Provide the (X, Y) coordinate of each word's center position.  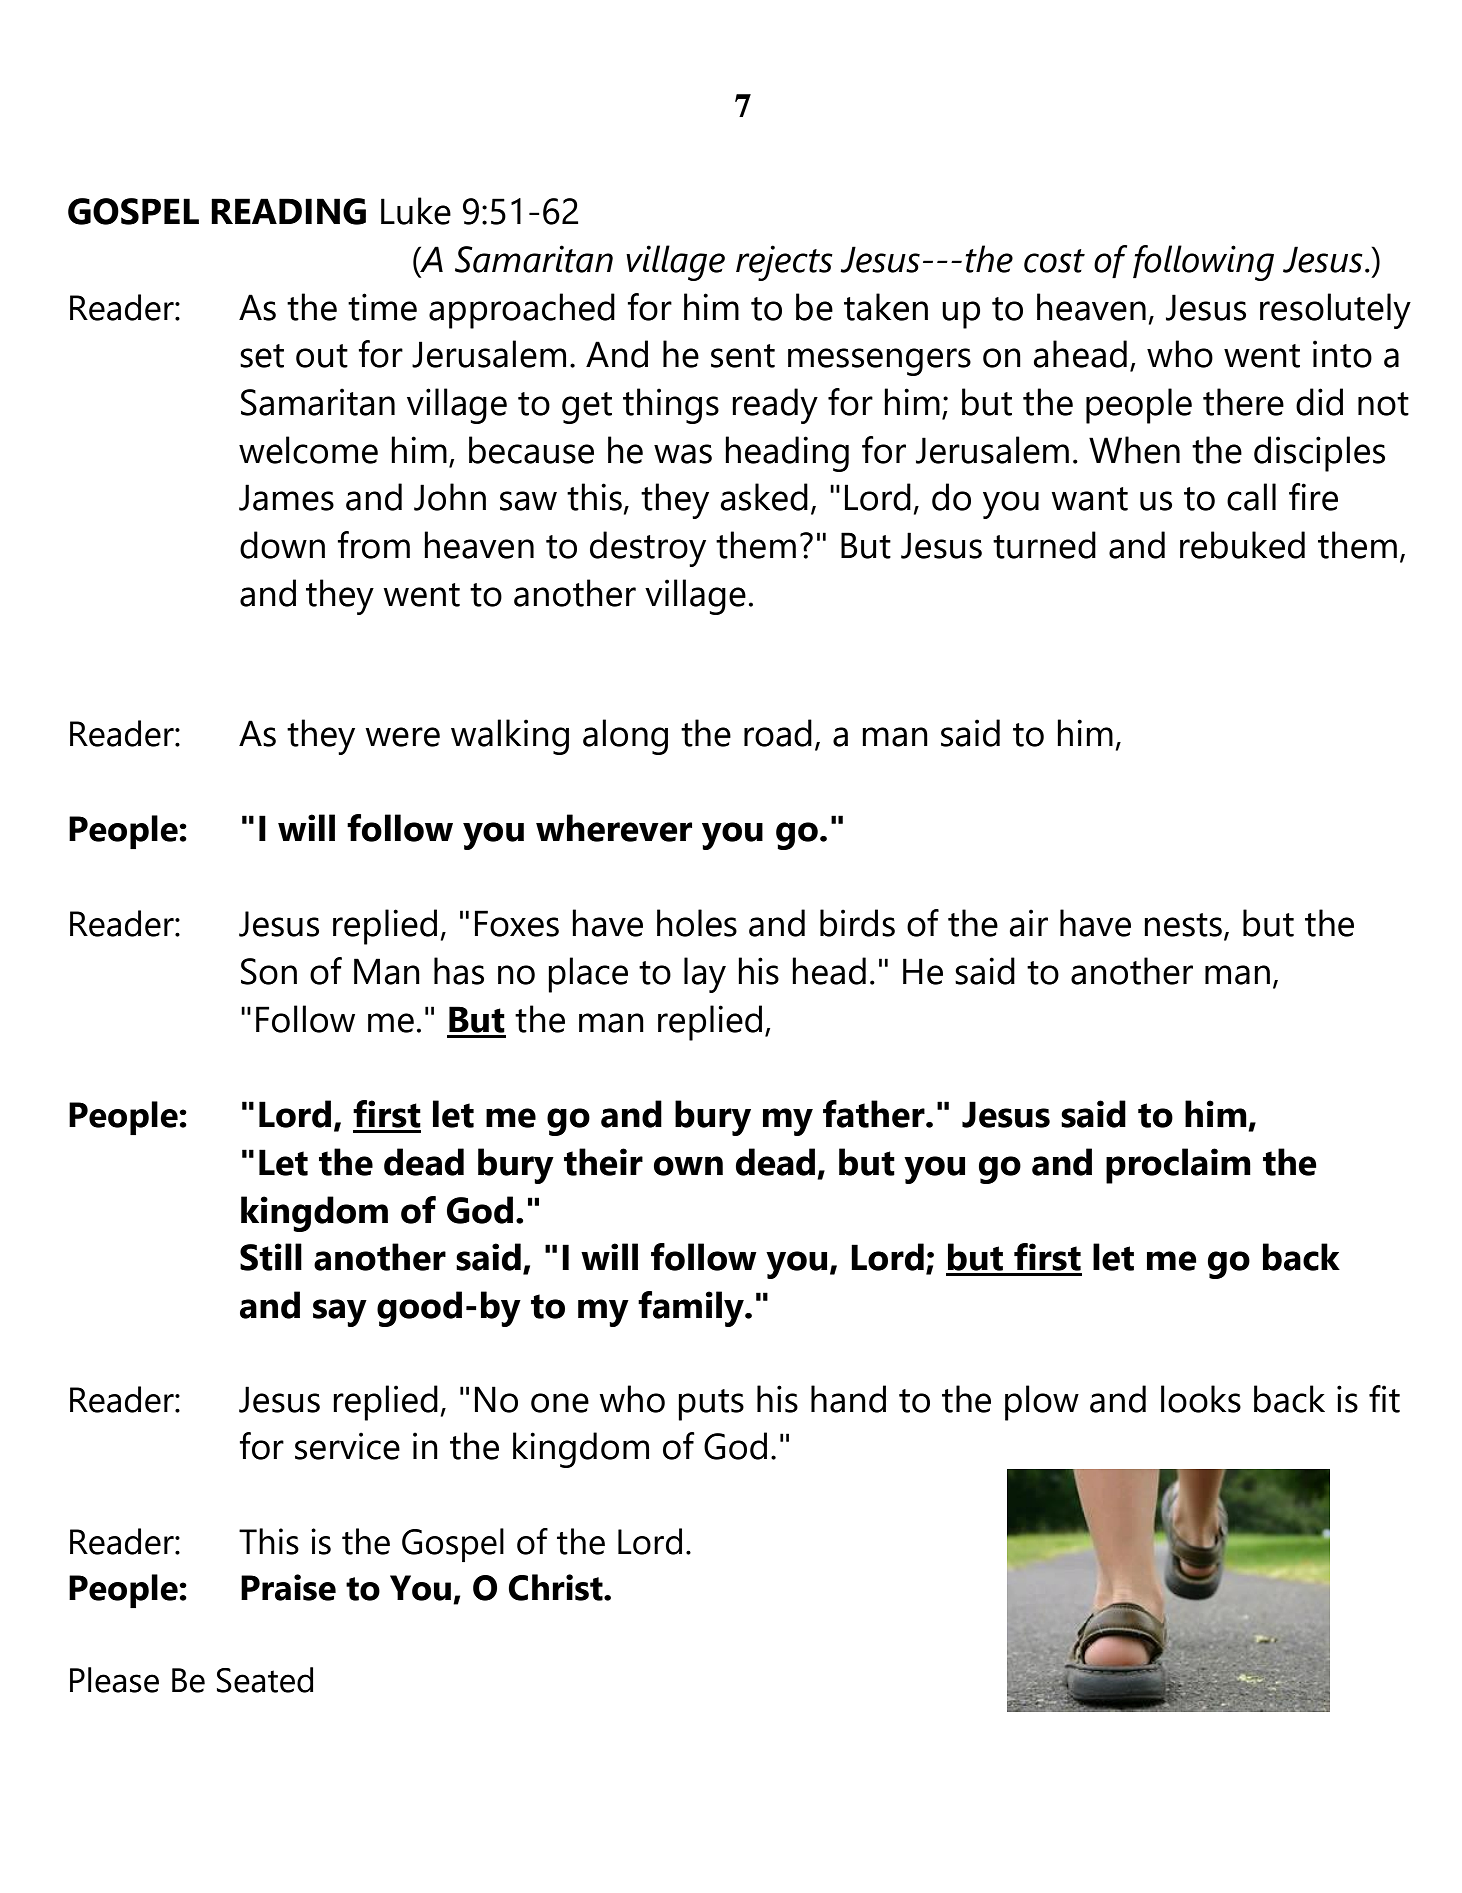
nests (1183, 925)
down (282, 545)
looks (1201, 1399)
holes (697, 923)
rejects (784, 263)
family (692, 1309)
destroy (648, 549)
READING (288, 211)
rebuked (1242, 545)
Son (269, 971)
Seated (265, 1680)
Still (271, 1257)
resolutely (1335, 311)
